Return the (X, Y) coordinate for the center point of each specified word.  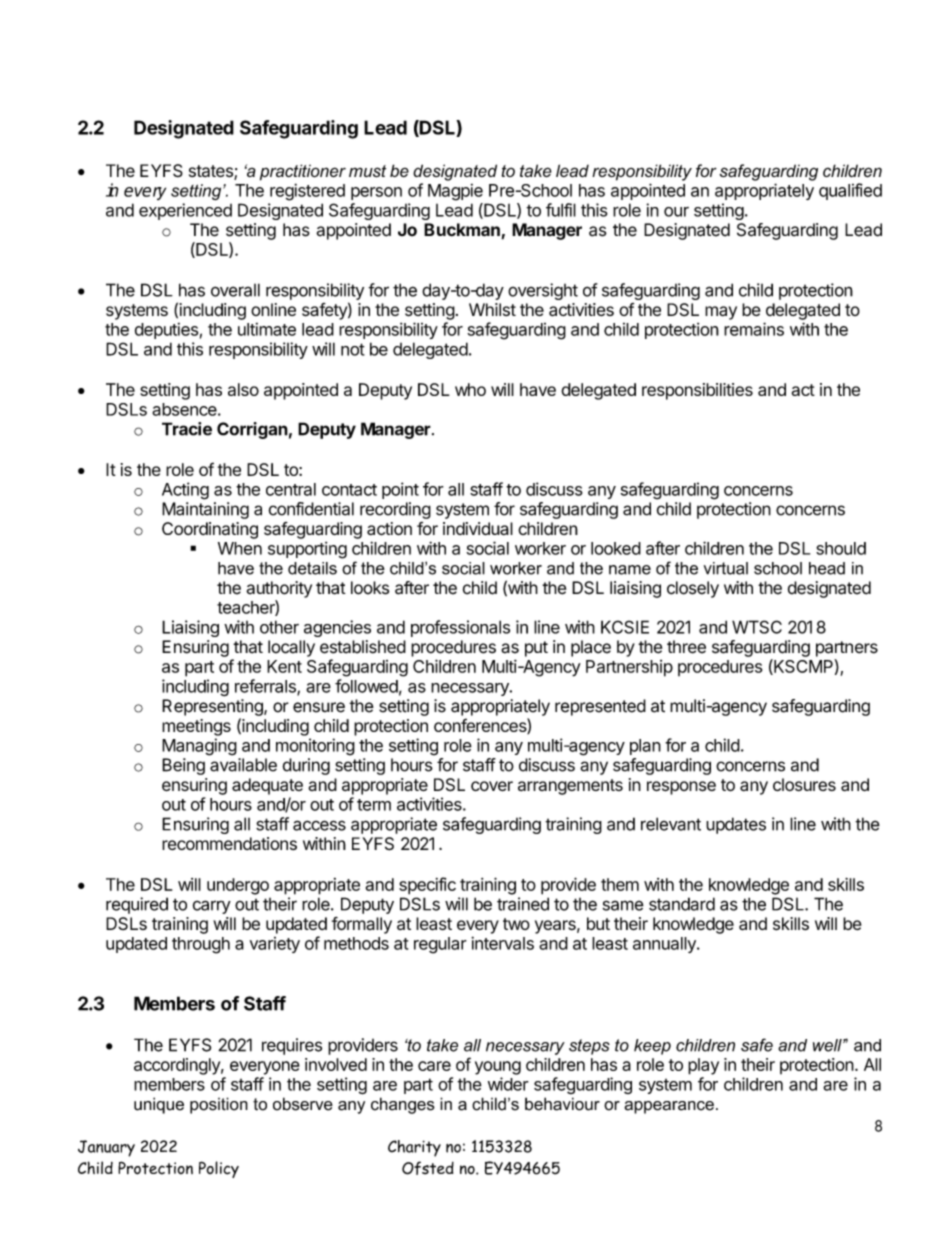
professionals (460, 628)
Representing (213, 707)
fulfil (561, 210)
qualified (850, 191)
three (686, 647)
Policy (219, 1169)
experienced (185, 211)
